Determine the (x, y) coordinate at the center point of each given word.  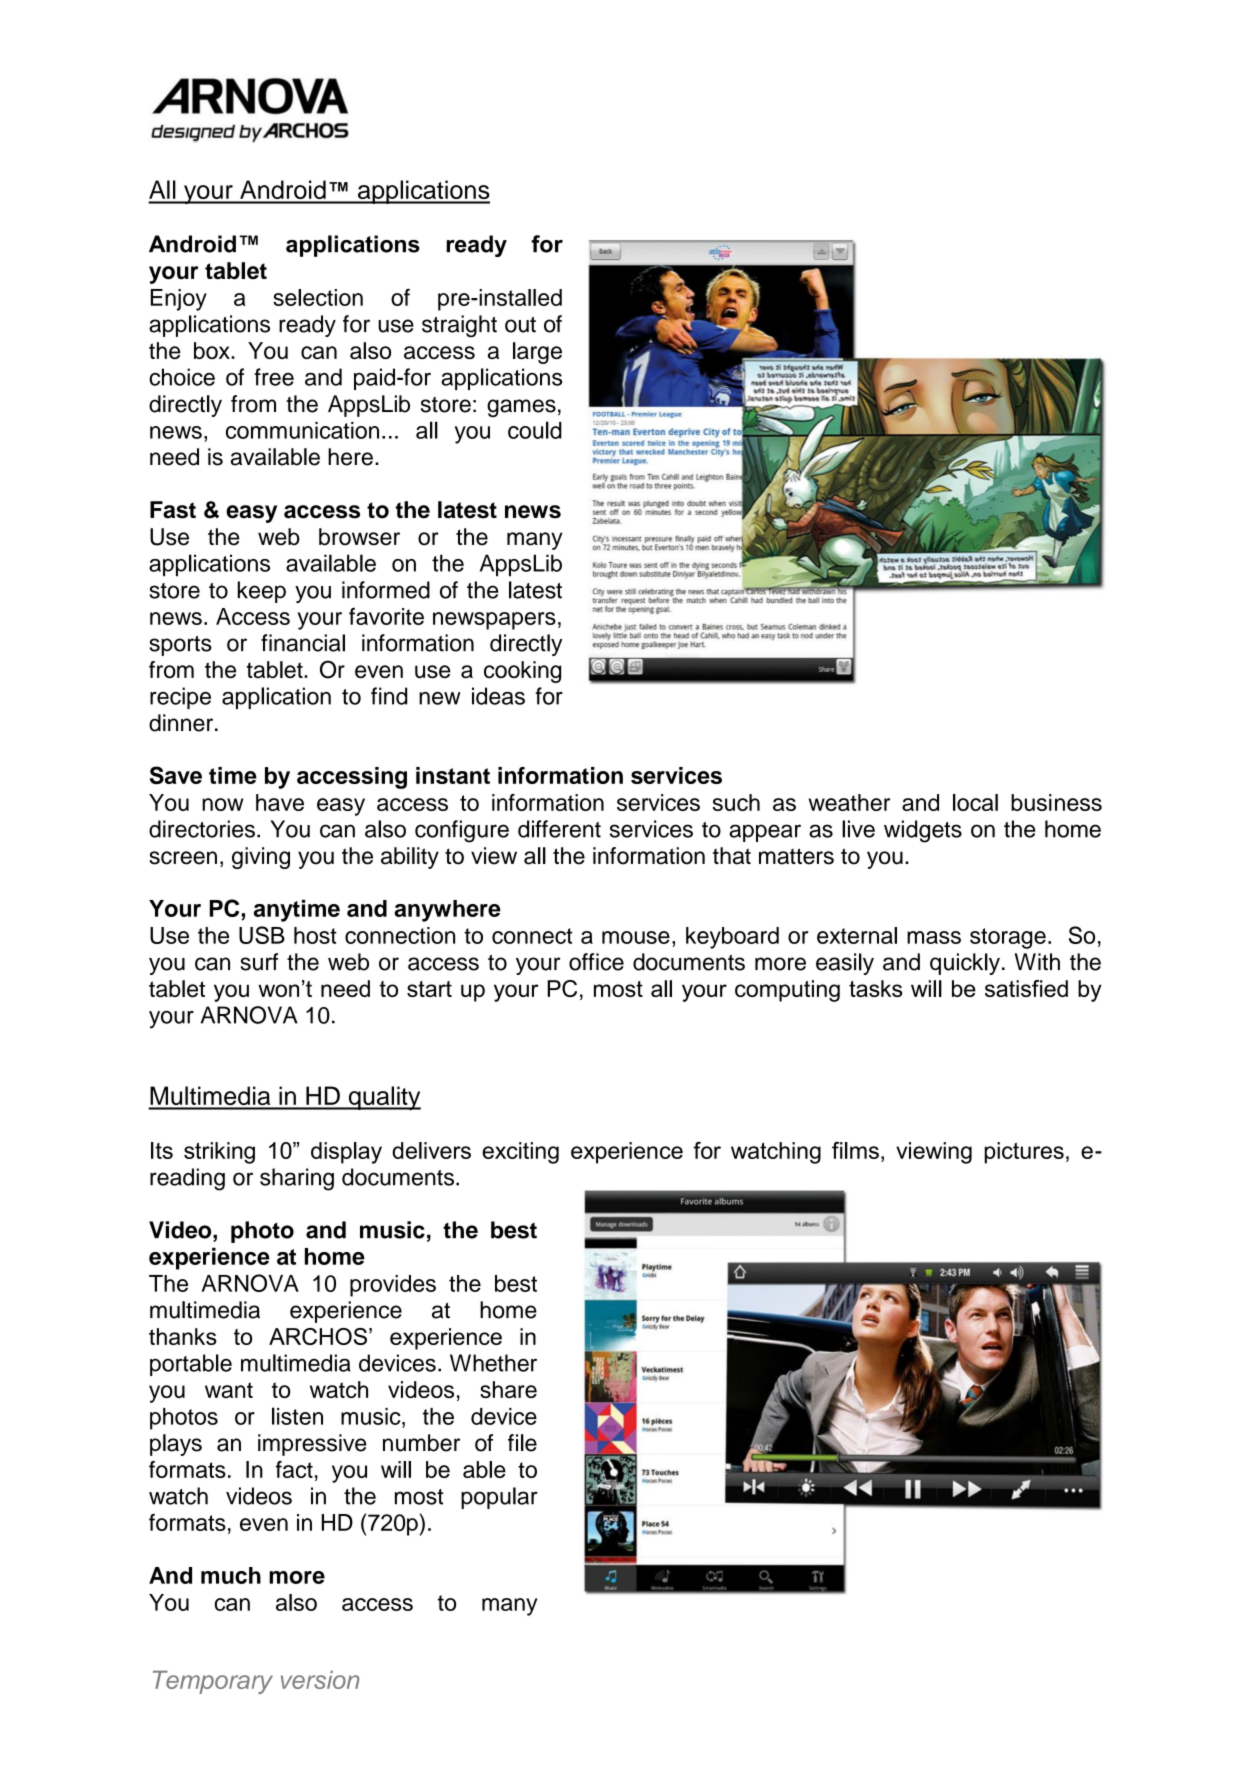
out (520, 325)
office (596, 962)
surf (259, 962)
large (537, 353)
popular (499, 1498)
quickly (965, 964)
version (320, 1680)
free (274, 377)
